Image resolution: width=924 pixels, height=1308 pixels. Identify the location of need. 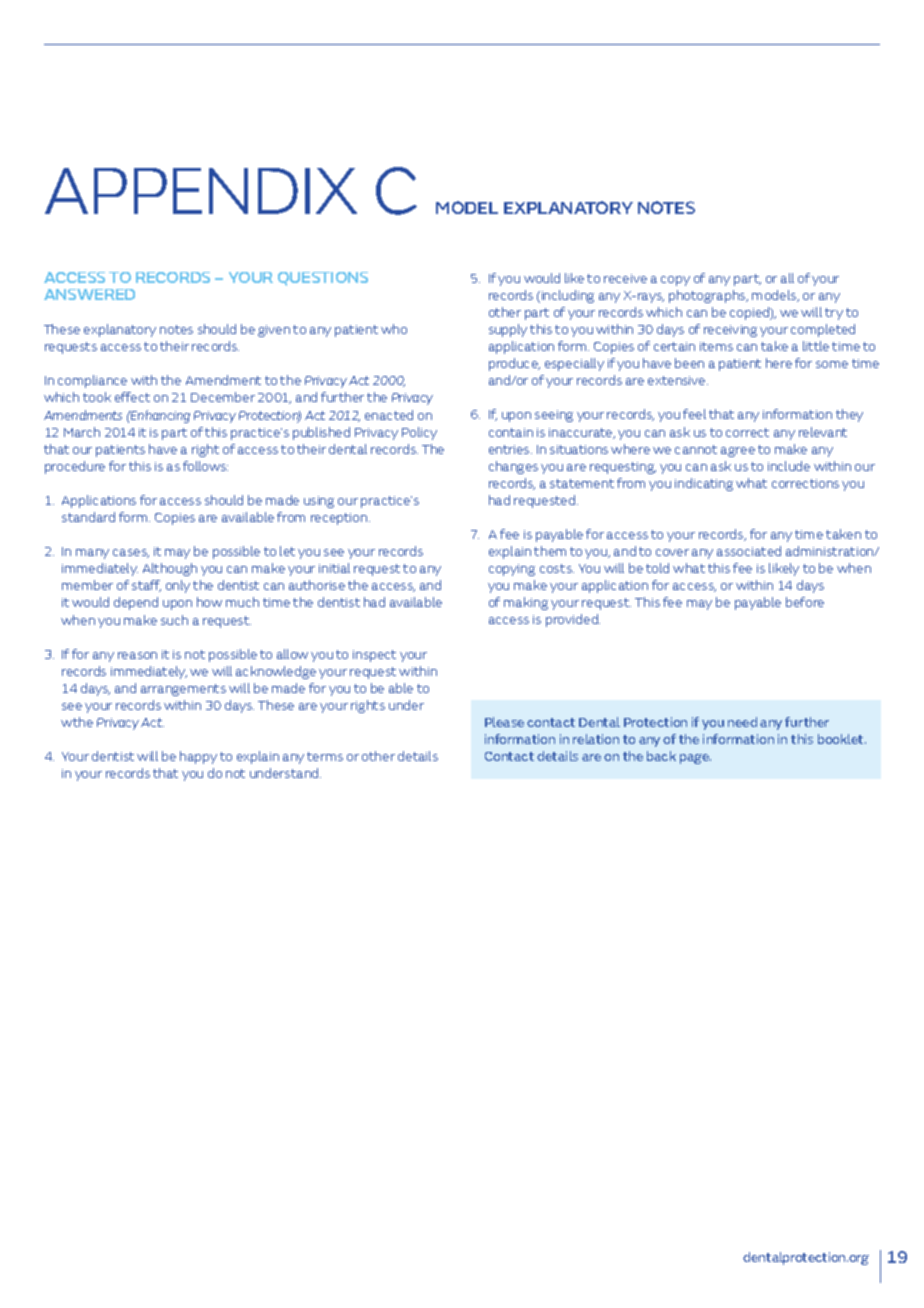
(742, 722).
